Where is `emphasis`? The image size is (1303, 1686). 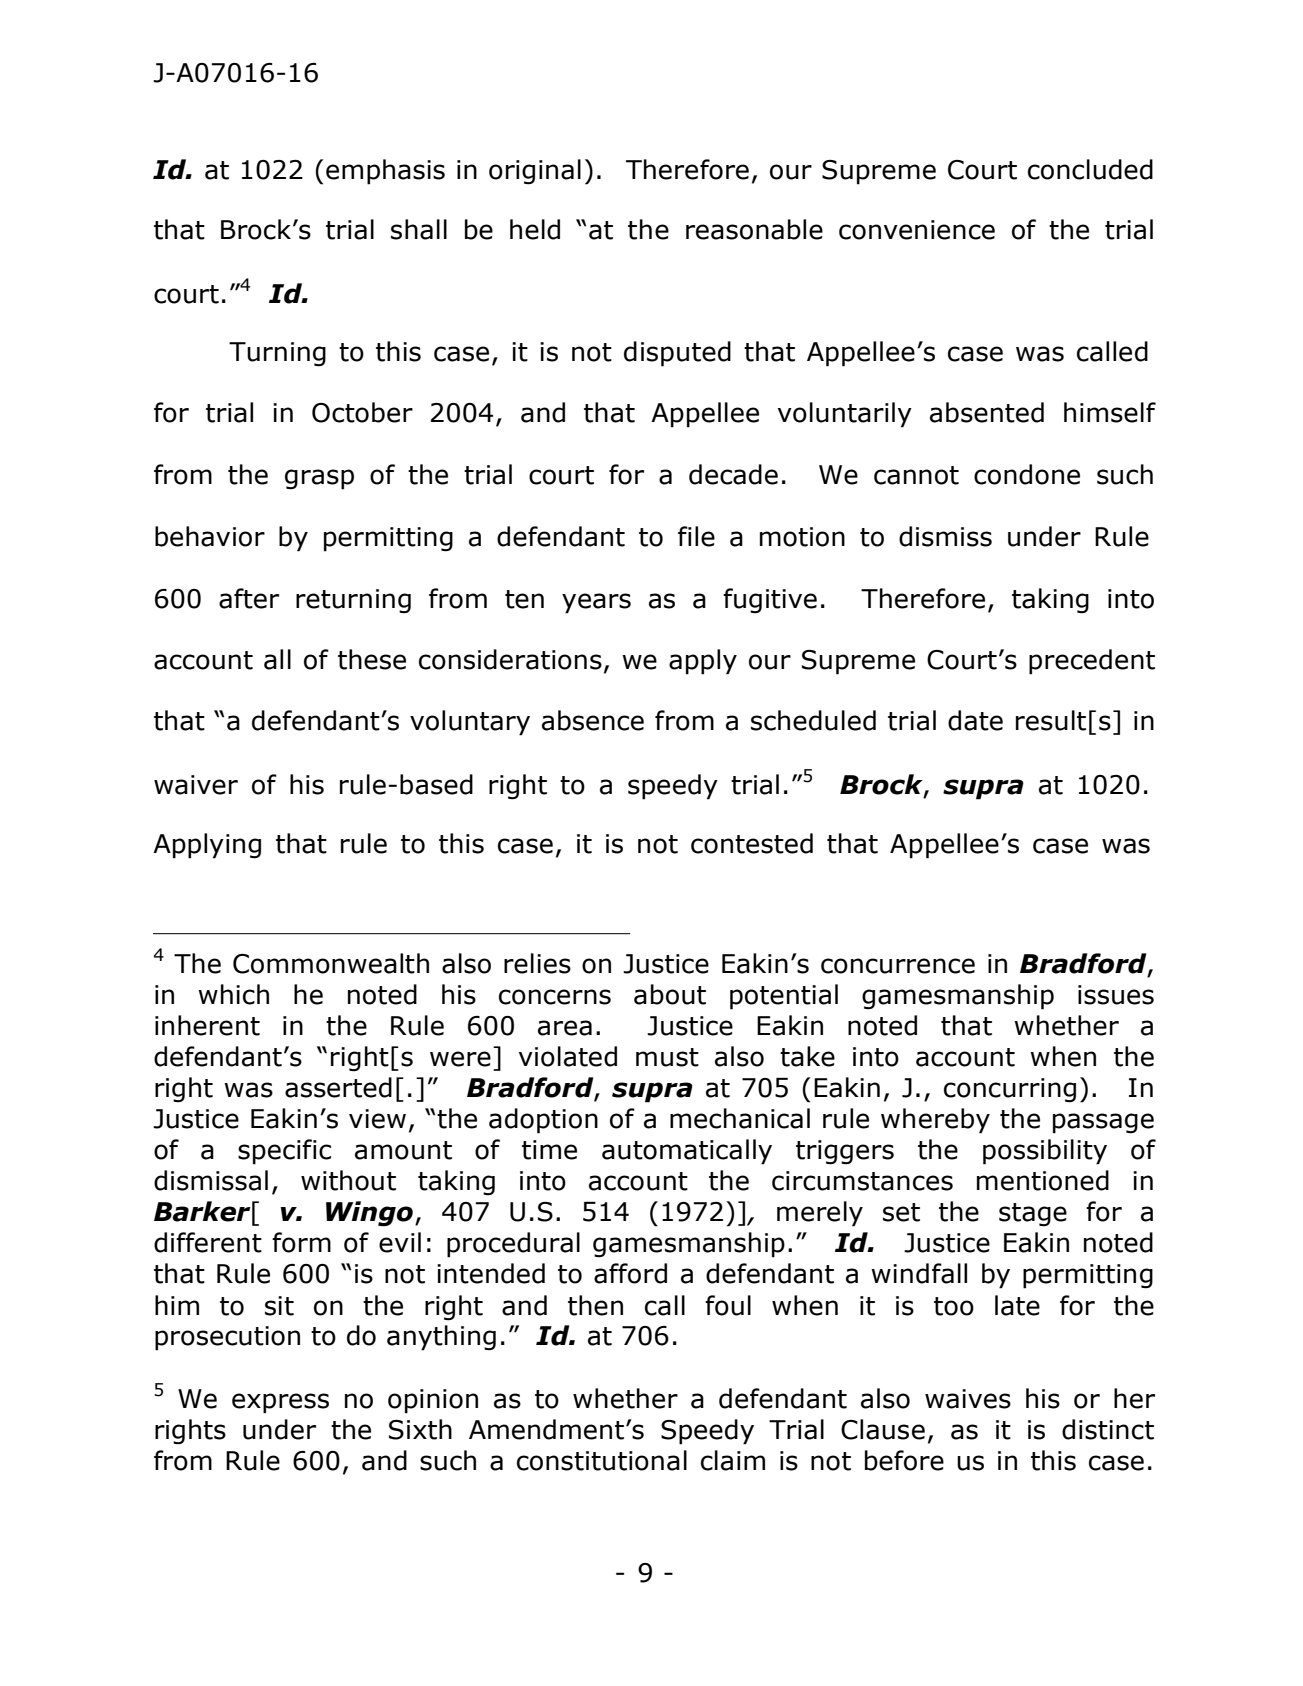 emphasis is located at coordinates (385, 172).
